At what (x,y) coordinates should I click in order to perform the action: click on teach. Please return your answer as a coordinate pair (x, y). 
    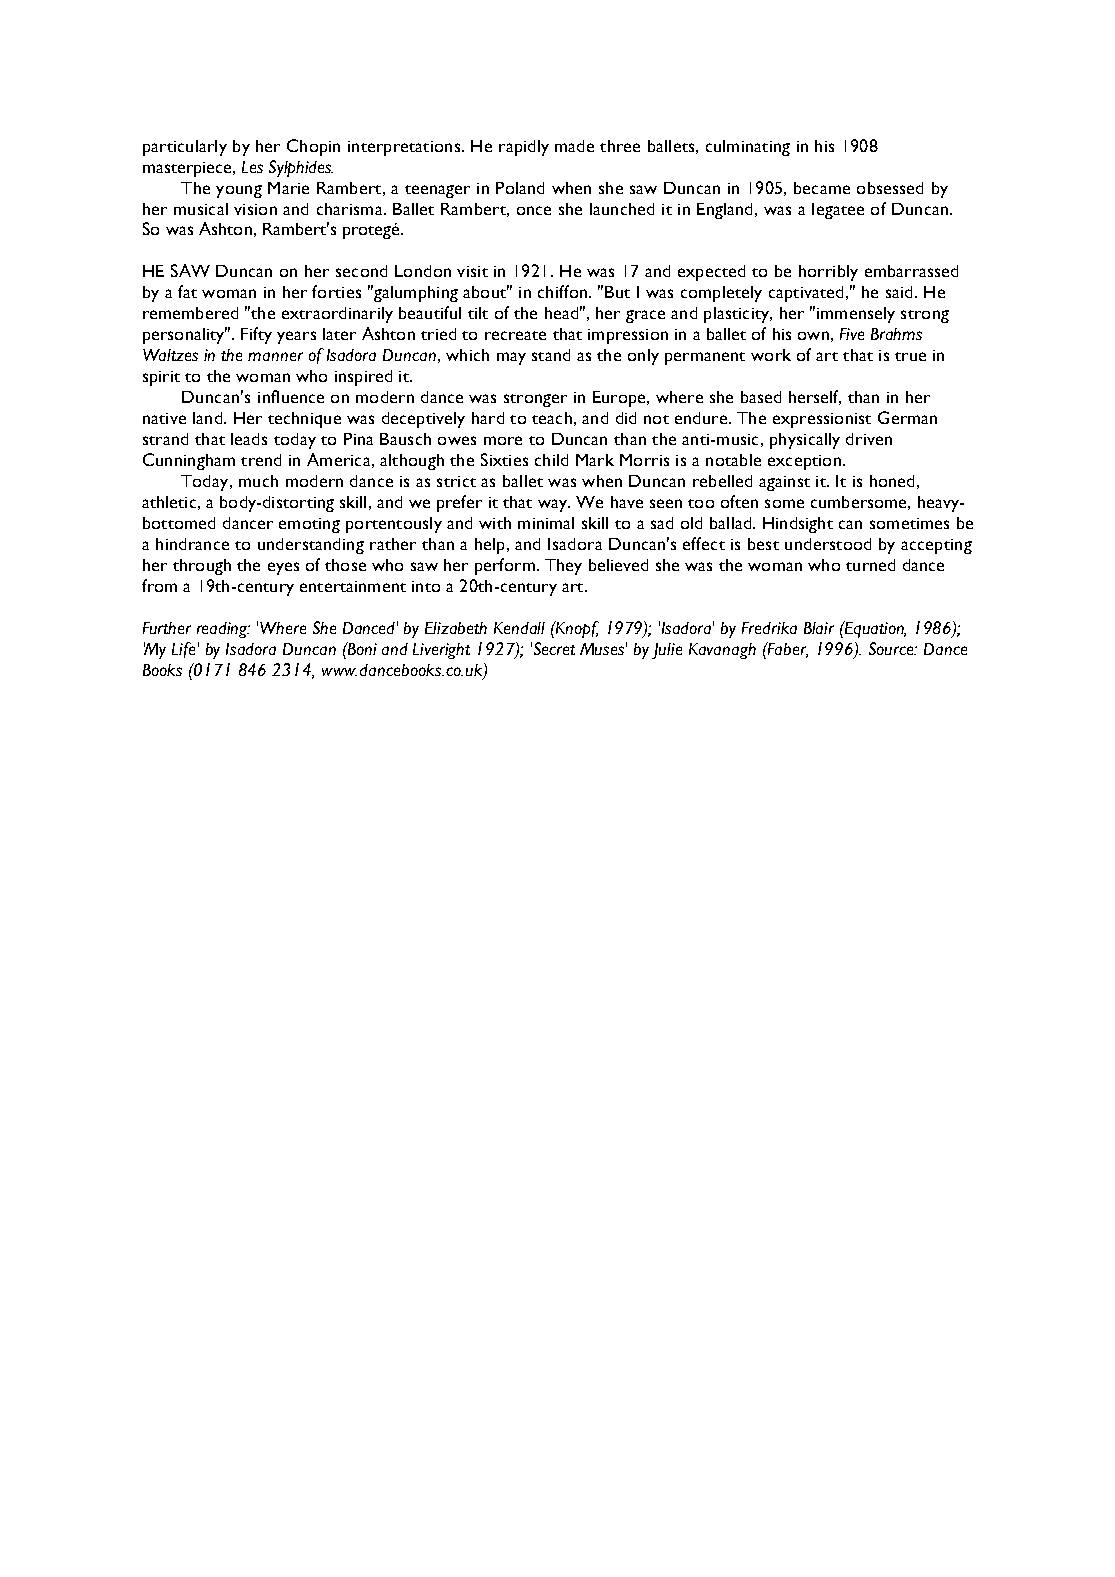
    Looking at the image, I should click on (552, 418).
